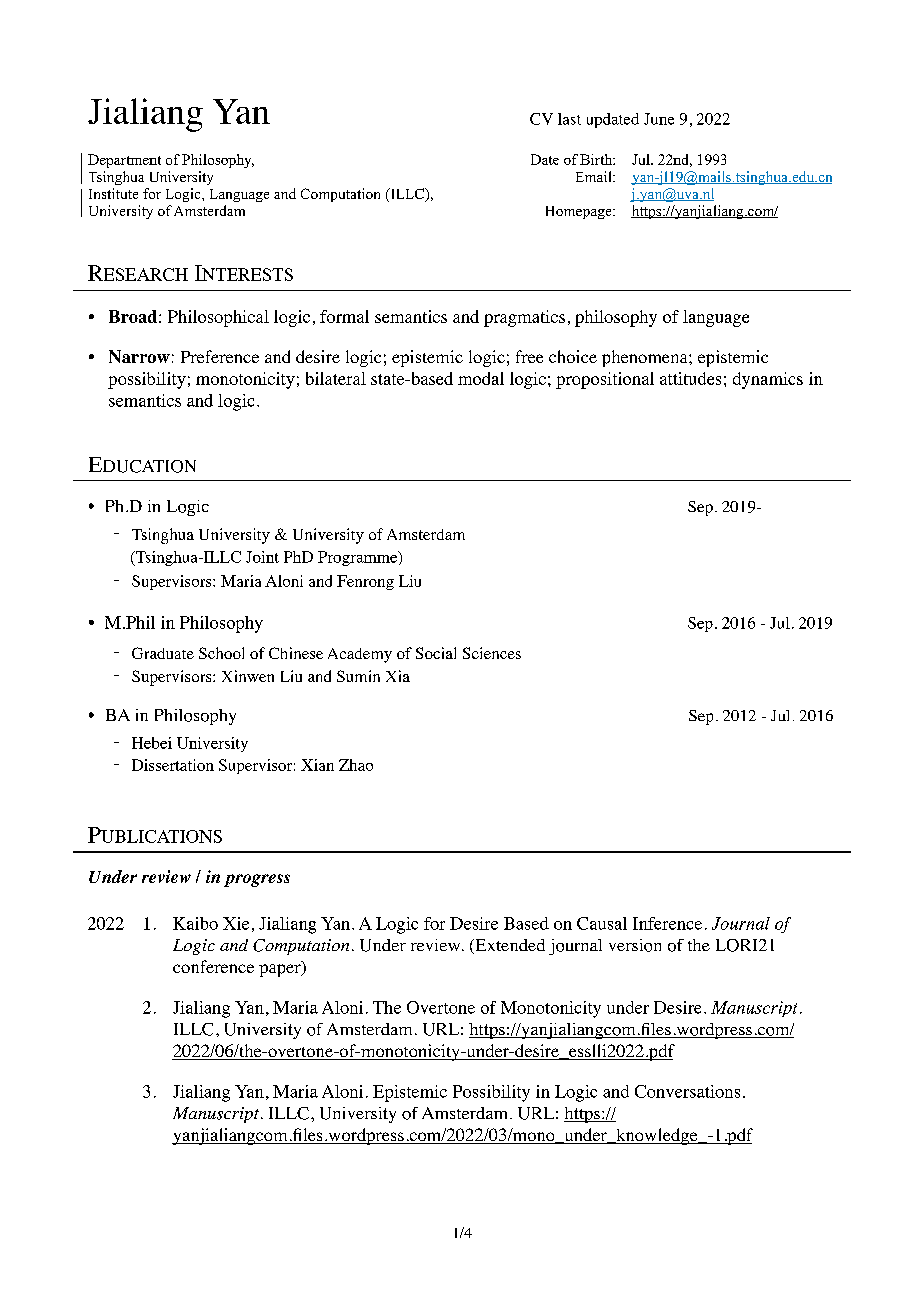 This document has height=1308, width=924. What do you see at coordinates (509, 946) in the document?
I see `Extended` at bounding box center [509, 946].
